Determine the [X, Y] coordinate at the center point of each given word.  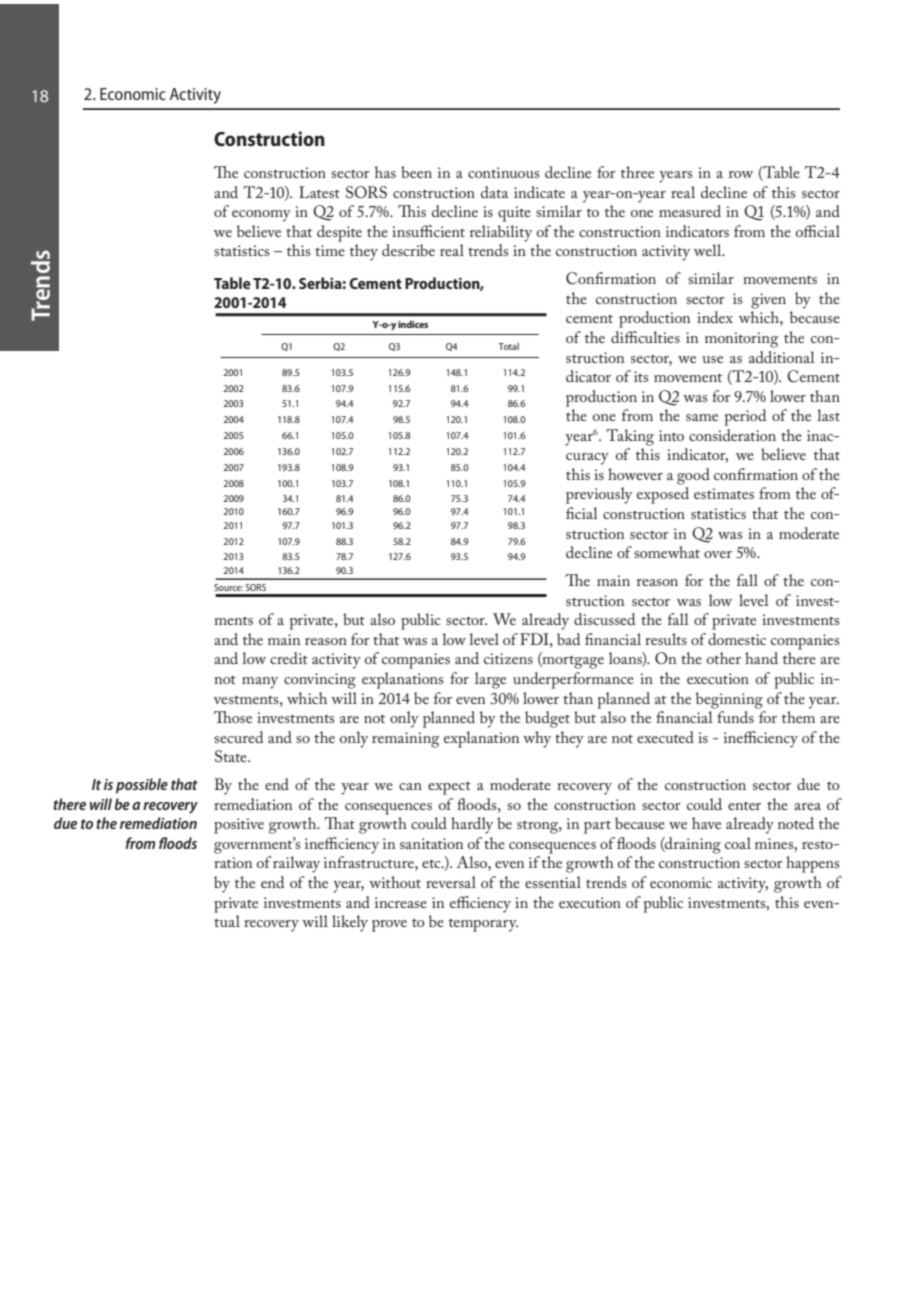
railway [296, 864]
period [745, 417]
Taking [630, 437]
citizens [508, 658]
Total [508, 346]
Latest [319, 192]
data [494, 192]
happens [813, 864]
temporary [483, 925]
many [260, 683]
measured [690, 211]
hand [761, 658]
